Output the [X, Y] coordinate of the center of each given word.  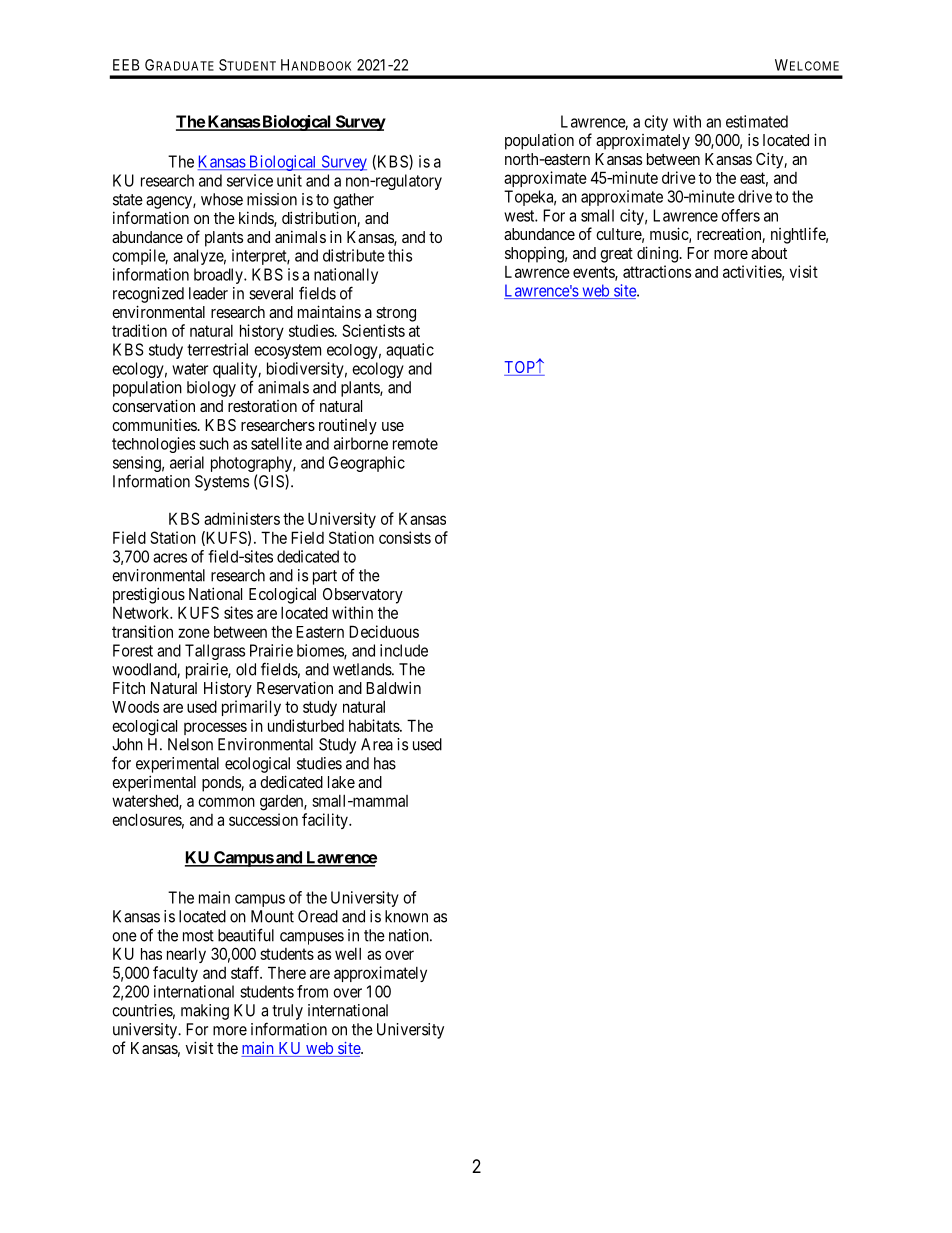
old [246, 669]
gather [353, 201]
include [404, 650]
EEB [126, 65]
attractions [657, 271]
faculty [175, 974]
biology [211, 389]
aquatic [410, 351]
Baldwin [393, 687]
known [406, 916]
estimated [757, 121]
